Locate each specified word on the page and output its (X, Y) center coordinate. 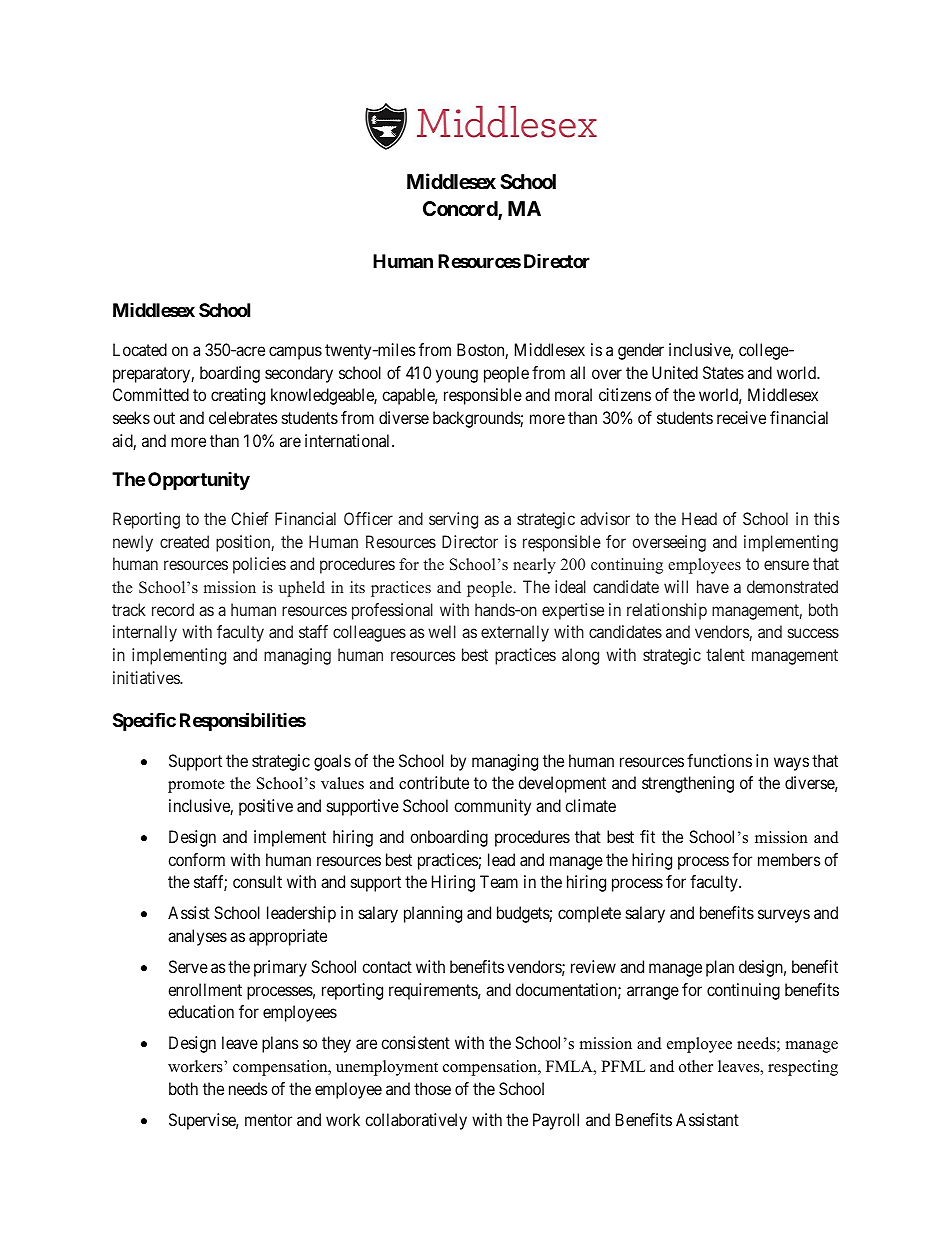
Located (140, 349)
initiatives (147, 677)
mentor (268, 1120)
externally (515, 633)
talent (725, 654)
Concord (461, 210)
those (432, 1088)
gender (641, 351)
